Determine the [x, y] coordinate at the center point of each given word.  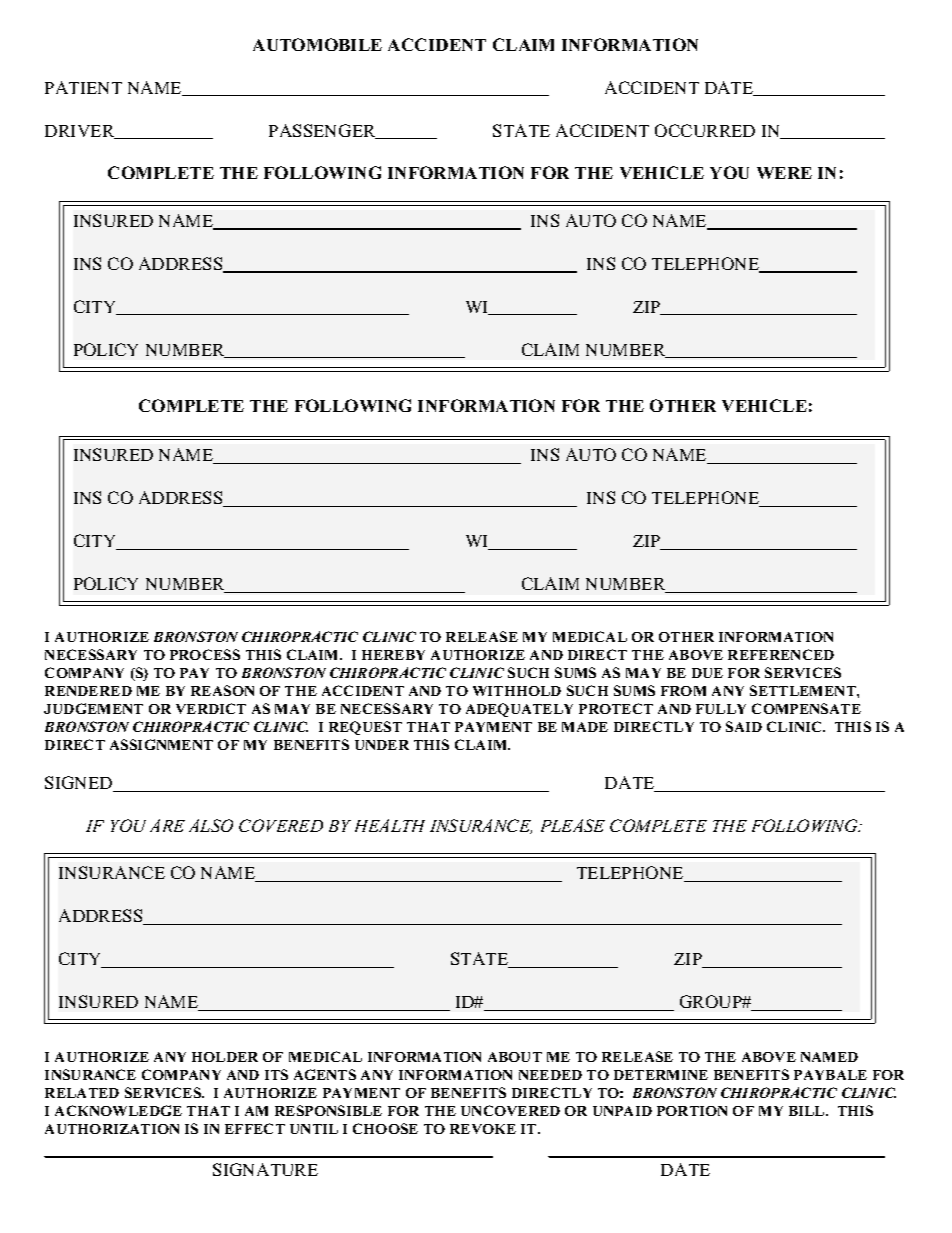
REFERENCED [781, 654]
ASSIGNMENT [161, 744]
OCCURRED [705, 130]
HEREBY [393, 655]
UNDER [382, 745]
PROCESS [205, 654]
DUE [707, 673]
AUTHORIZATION [112, 1129]
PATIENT [83, 87]
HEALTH [390, 825]
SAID [744, 726]
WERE [784, 173]
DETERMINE [661, 1075]
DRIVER [81, 132]
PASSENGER [323, 131]
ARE [167, 825]
